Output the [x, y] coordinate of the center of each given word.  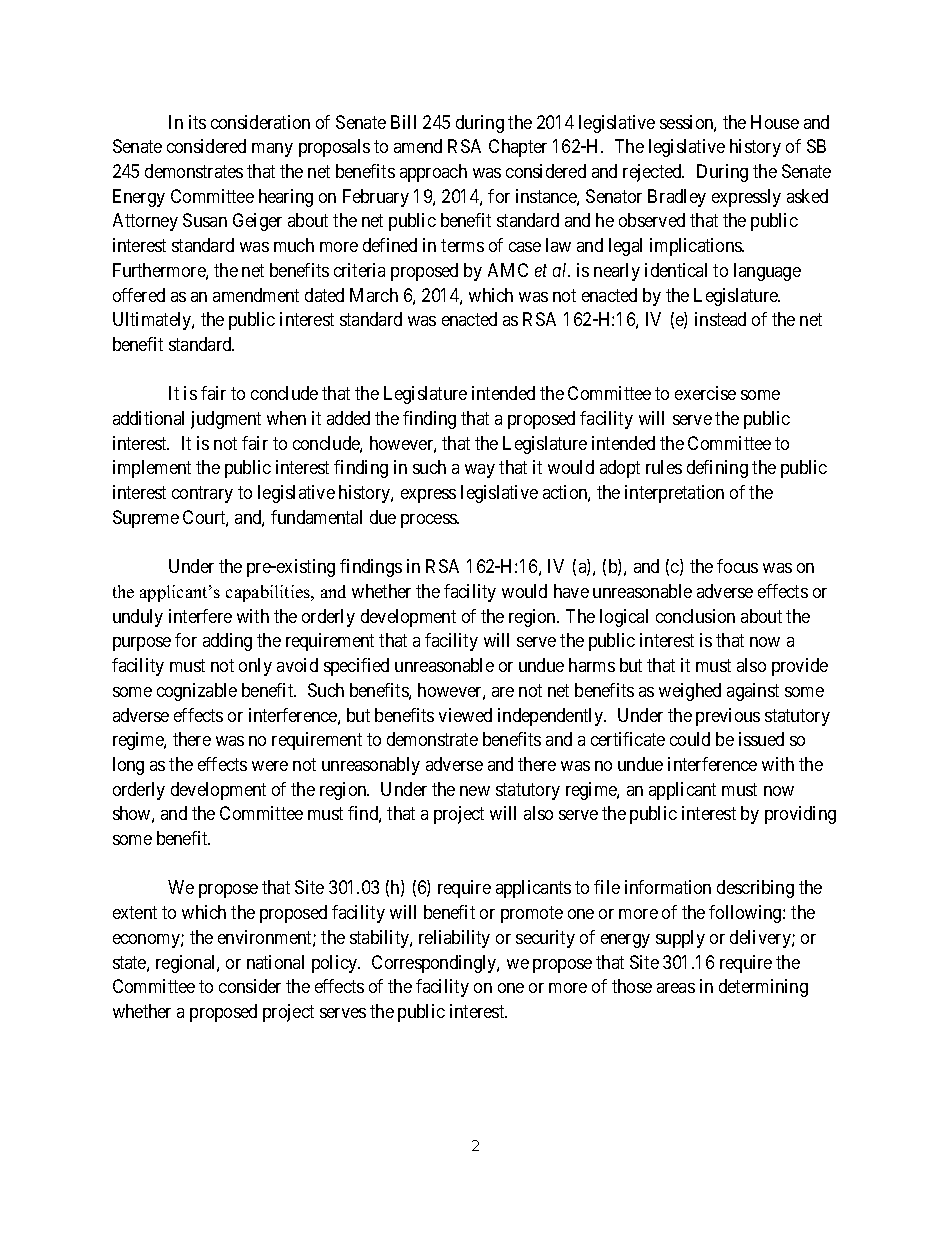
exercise [705, 393]
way [480, 471]
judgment [226, 420]
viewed [465, 715]
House [775, 122]
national [275, 962]
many [272, 150]
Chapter [518, 148]
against [753, 692]
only [255, 667]
